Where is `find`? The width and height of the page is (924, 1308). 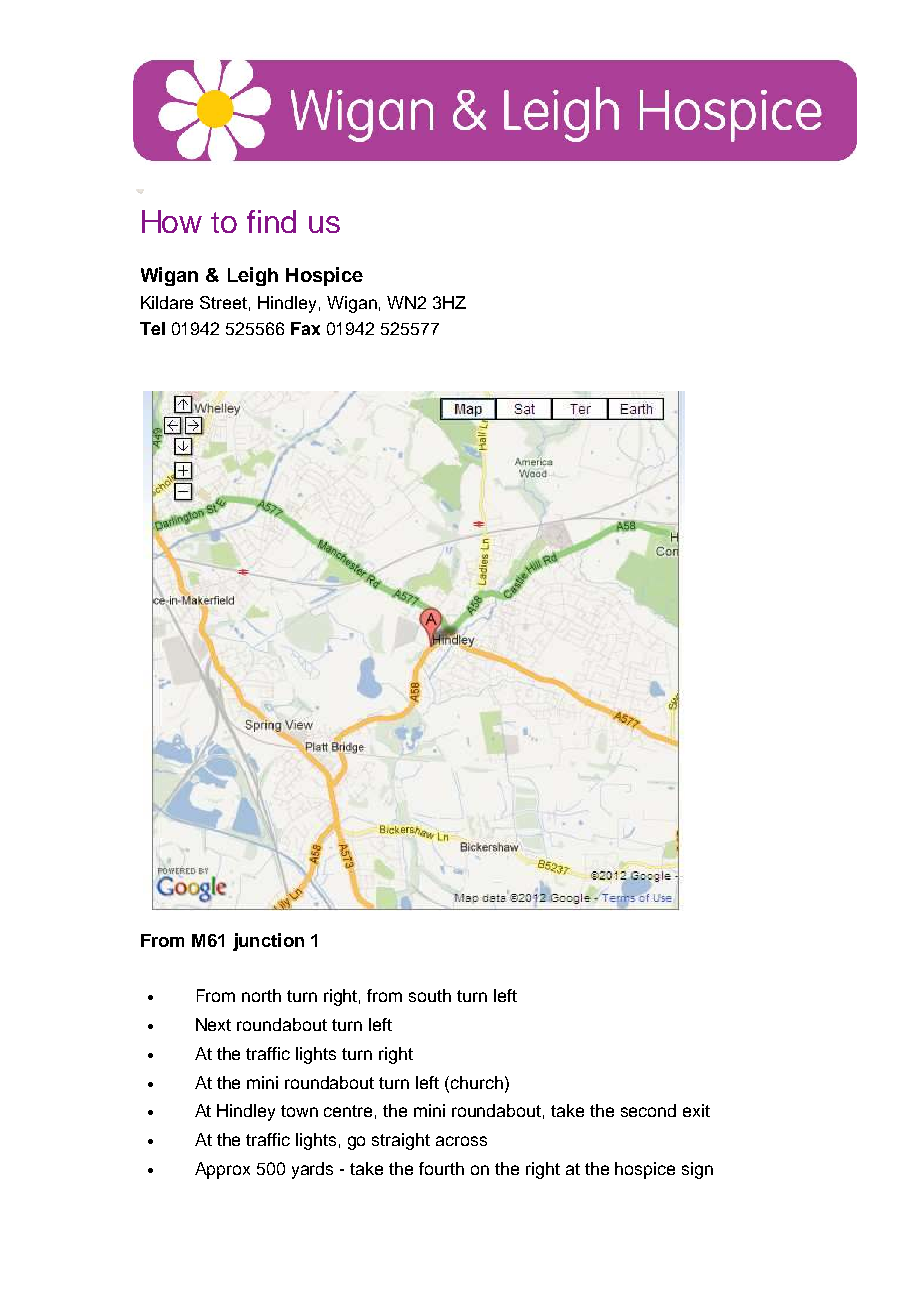
find is located at coordinates (271, 221).
